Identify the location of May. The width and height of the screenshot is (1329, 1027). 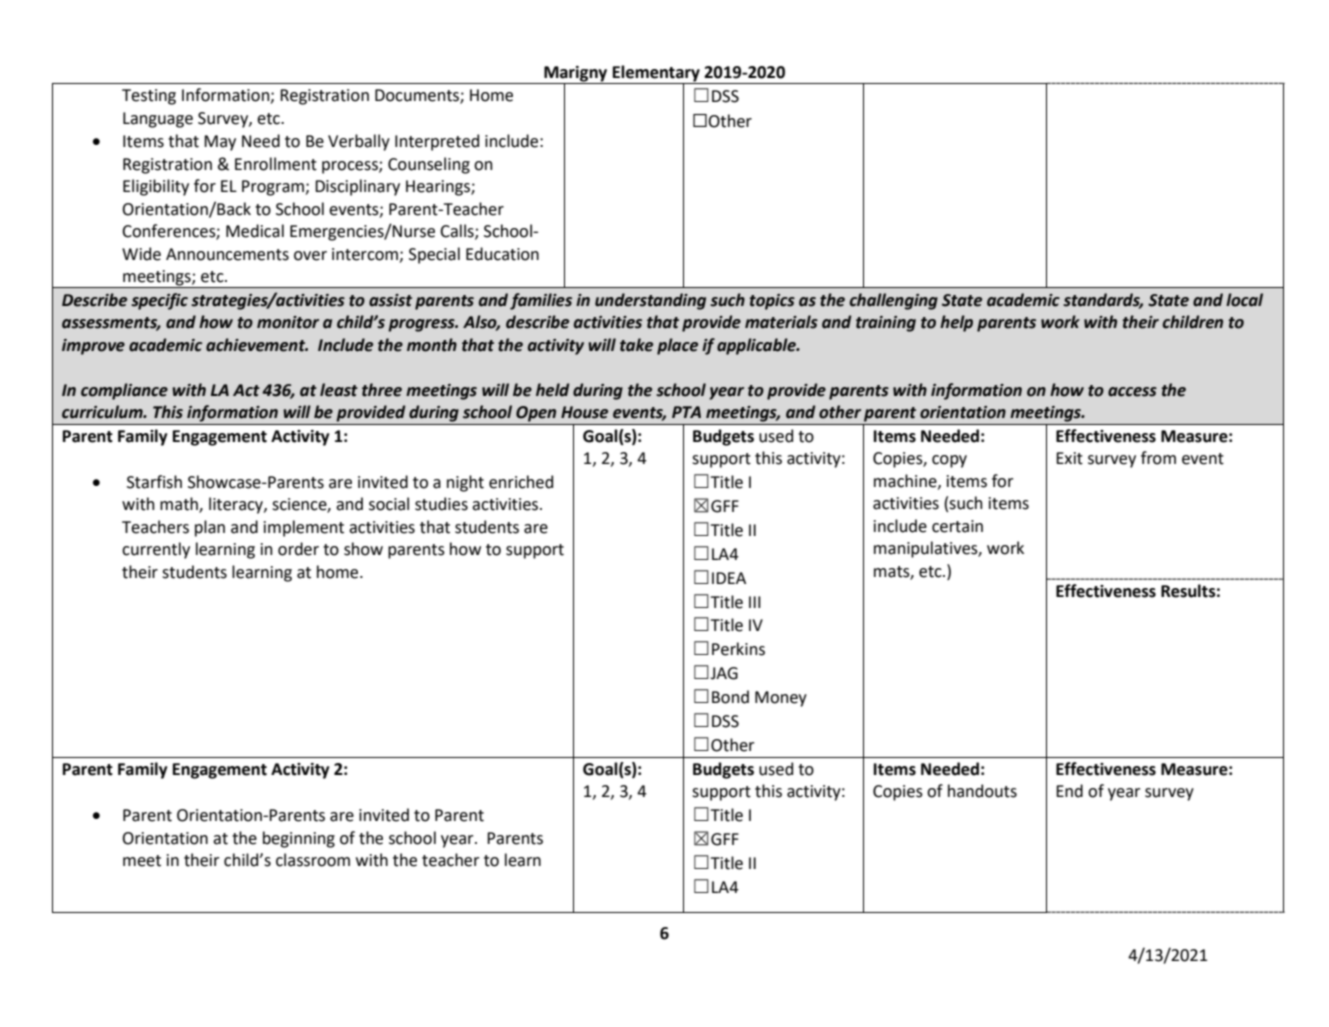
(220, 143).
